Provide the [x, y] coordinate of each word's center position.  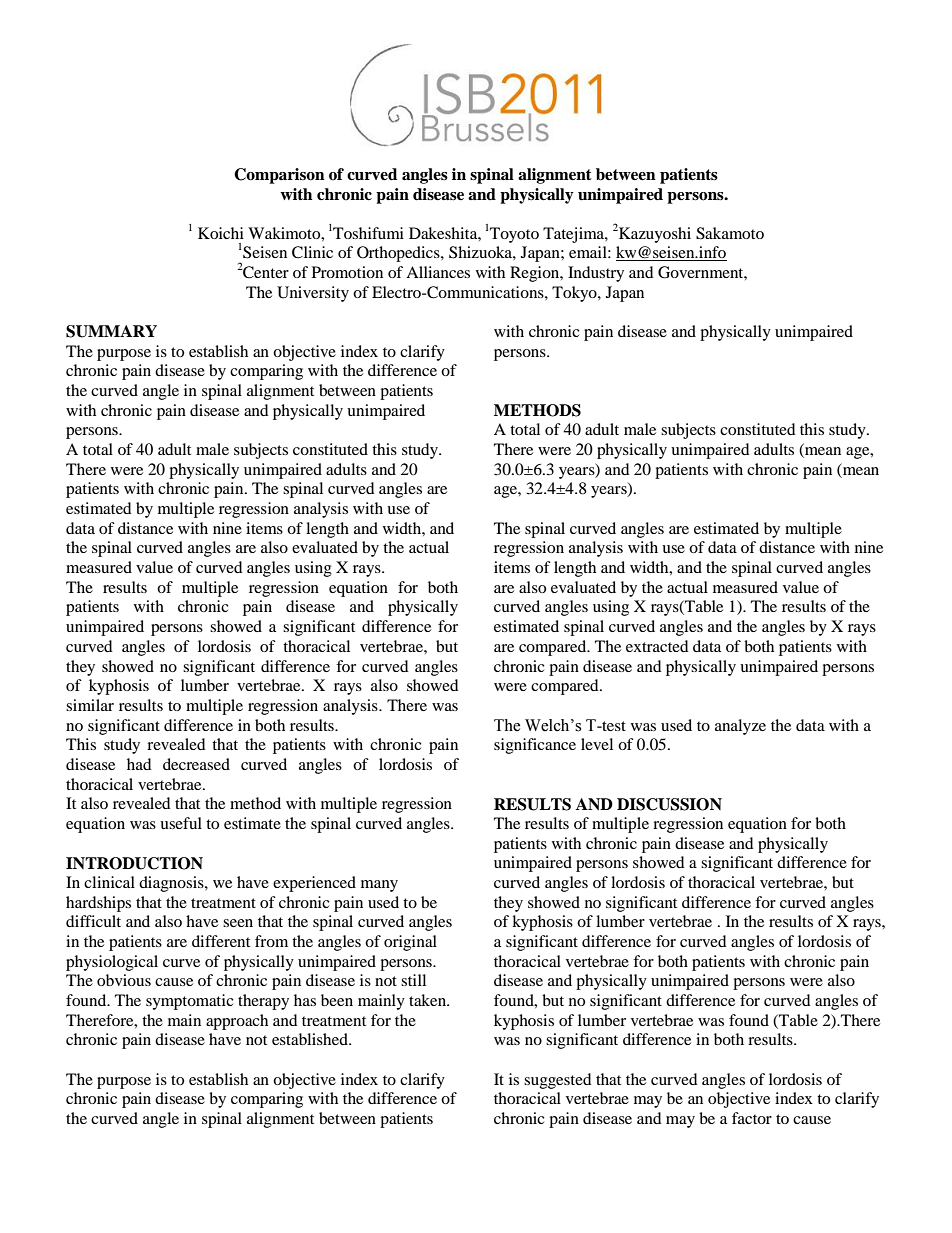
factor [752, 1118]
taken [428, 1000]
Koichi [221, 233]
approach [237, 1022]
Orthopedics [399, 254]
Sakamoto [730, 233]
